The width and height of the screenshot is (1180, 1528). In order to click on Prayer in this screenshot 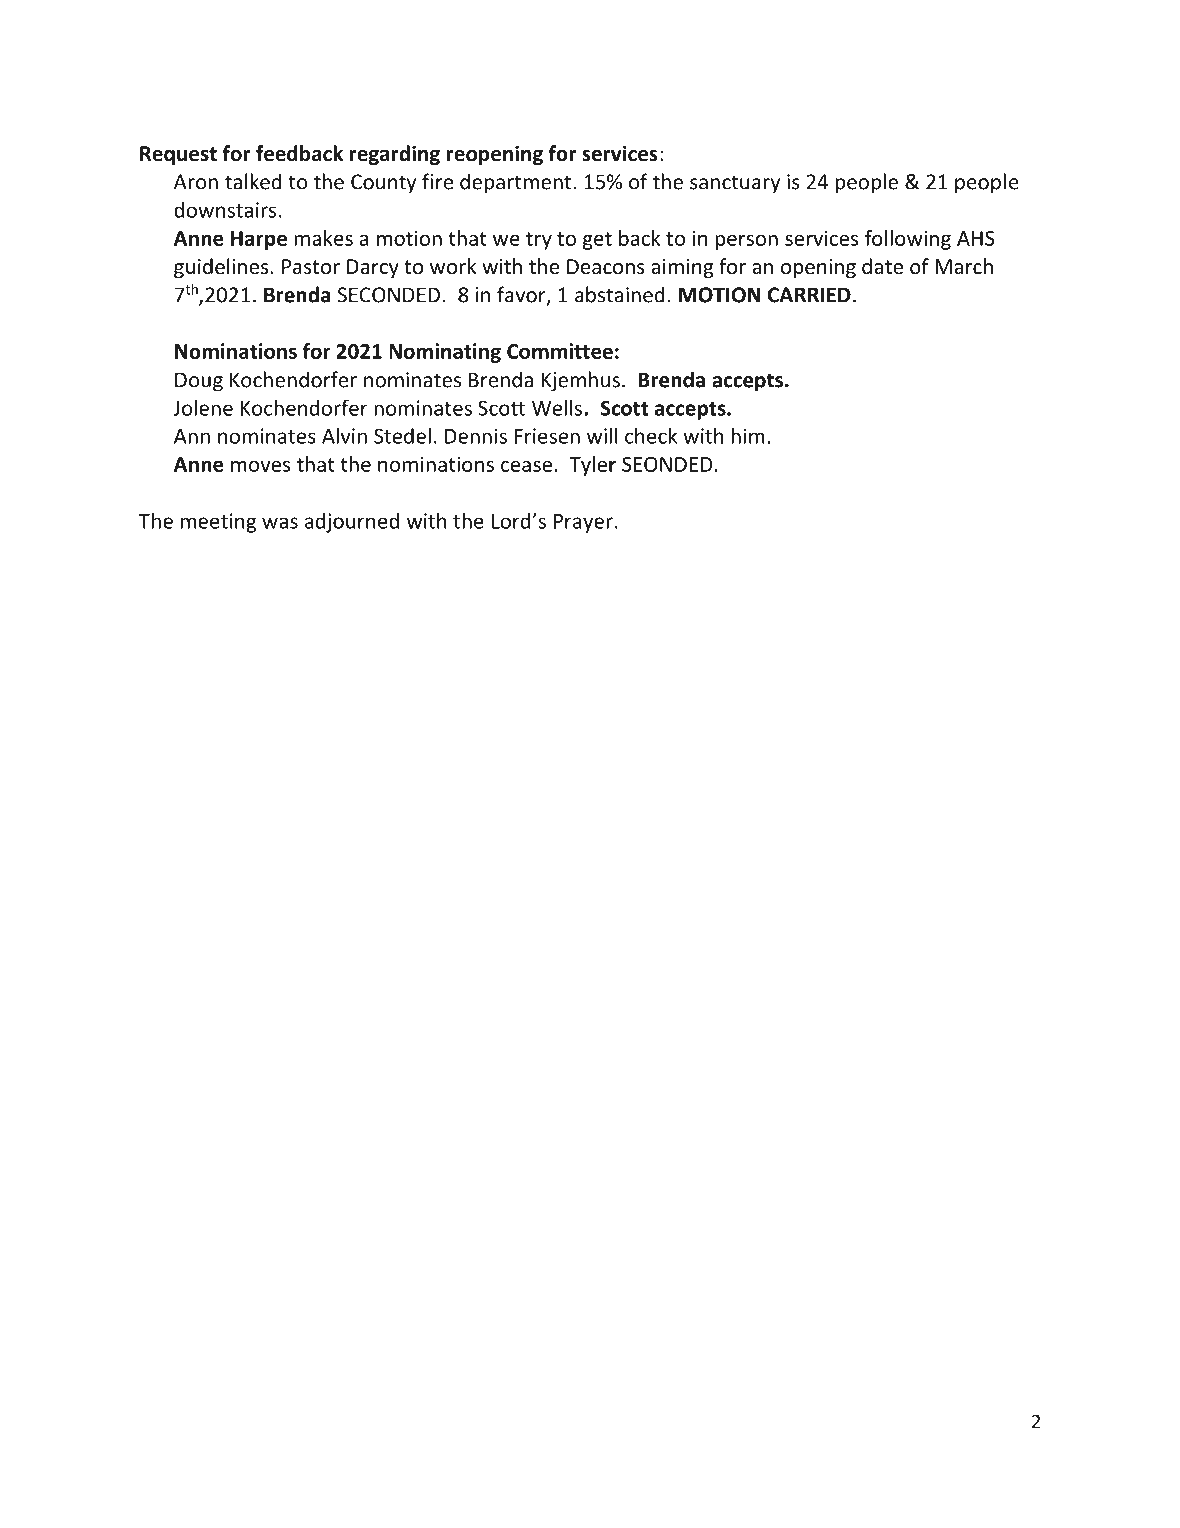, I will do `click(583, 523)`.
